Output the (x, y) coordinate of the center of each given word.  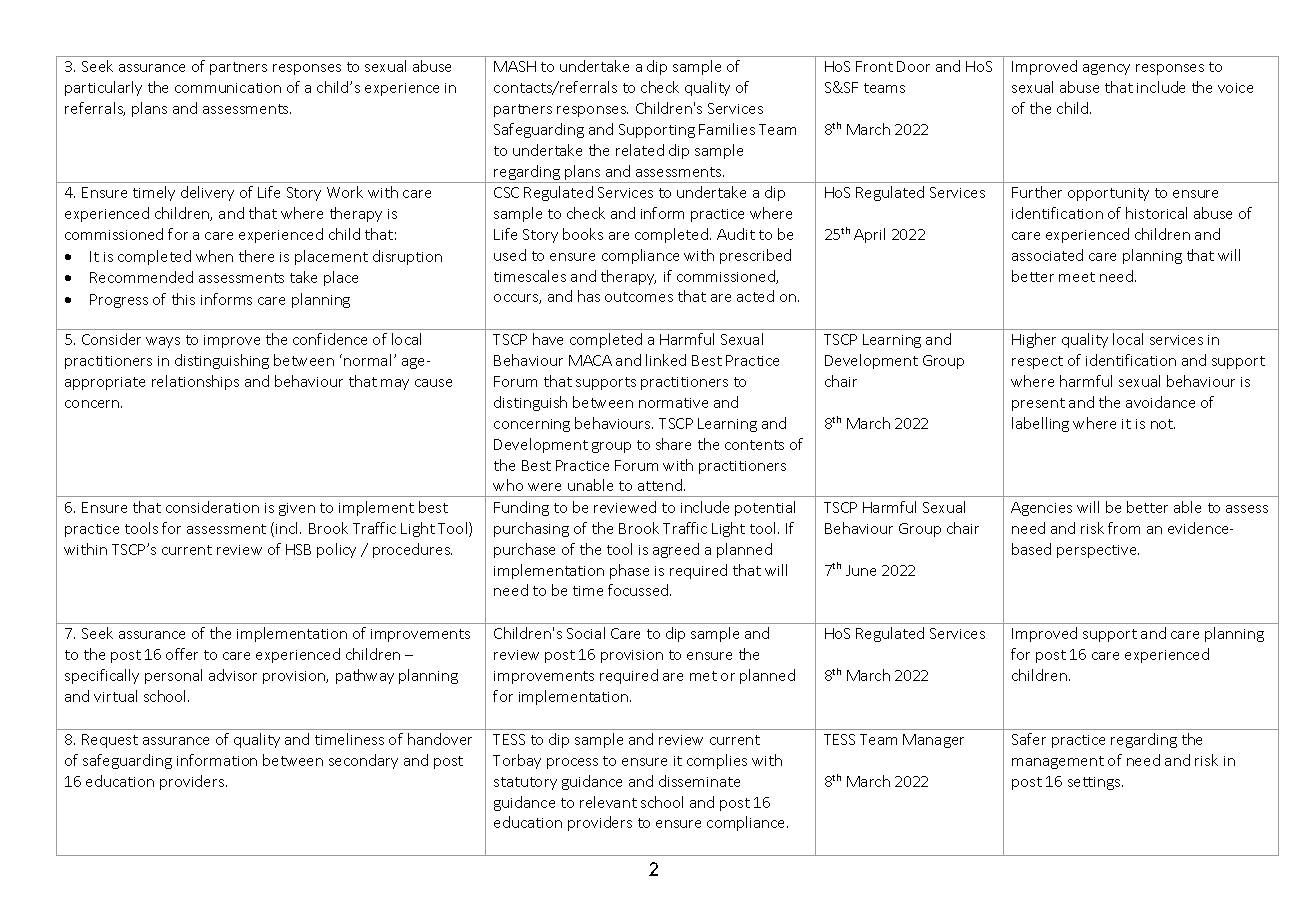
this (183, 299)
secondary (363, 761)
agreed (676, 550)
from (1124, 528)
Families (727, 129)
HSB (298, 549)
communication (228, 88)
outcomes (639, 297)
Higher (1034, 340)
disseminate (699, 781)
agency (1106, 69)
